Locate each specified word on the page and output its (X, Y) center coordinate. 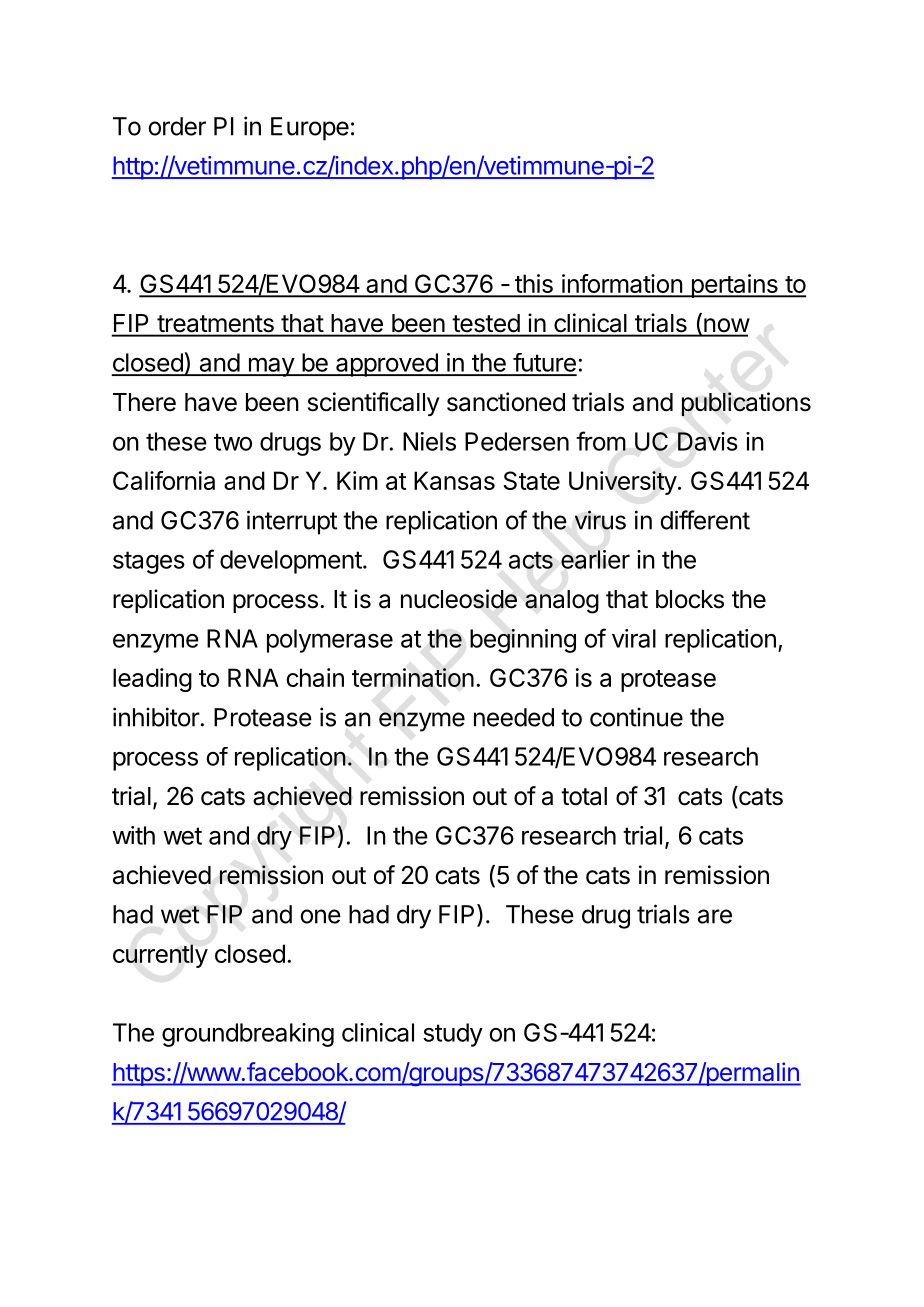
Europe (310, 129)
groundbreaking (248, 1035)
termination (413, 677)
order (177, 126)
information (622, 285)
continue (636, 717)
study (453, 1035)
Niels (429, 441)
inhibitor (156, 717)
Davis (708, 441)
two (233, 442)
